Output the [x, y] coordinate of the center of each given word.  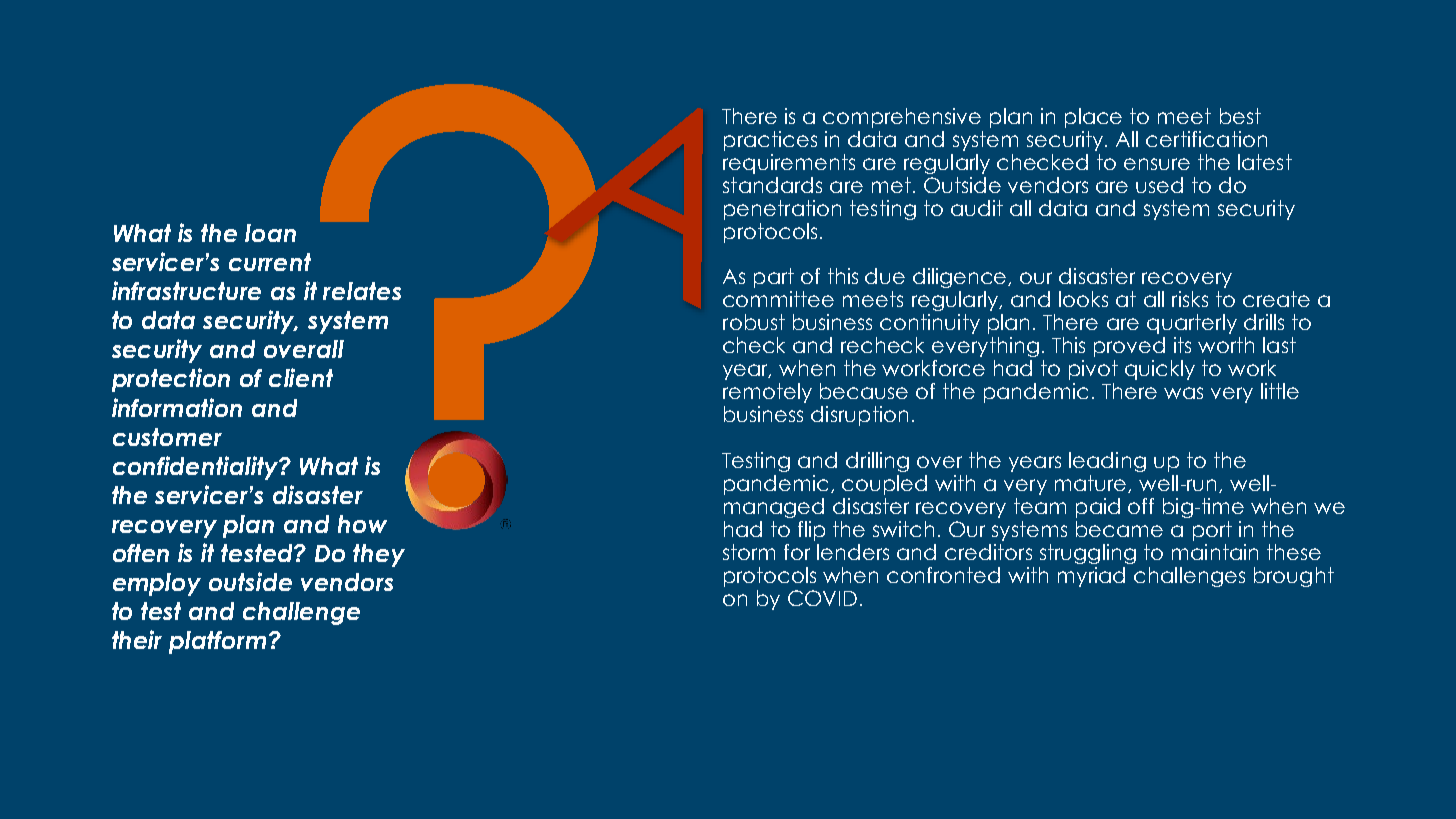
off [1141, 506]
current [270, 262]
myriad [1091, 577]
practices [770, 141]
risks [1190, 299]
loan [270, 233]
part [774, 278]
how [362, 524]
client [301, 377]
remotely [767, 393]
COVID [822, 598]
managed [774, 508]
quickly [1160, 370]
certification [1206, 139]
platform [217, 642]
